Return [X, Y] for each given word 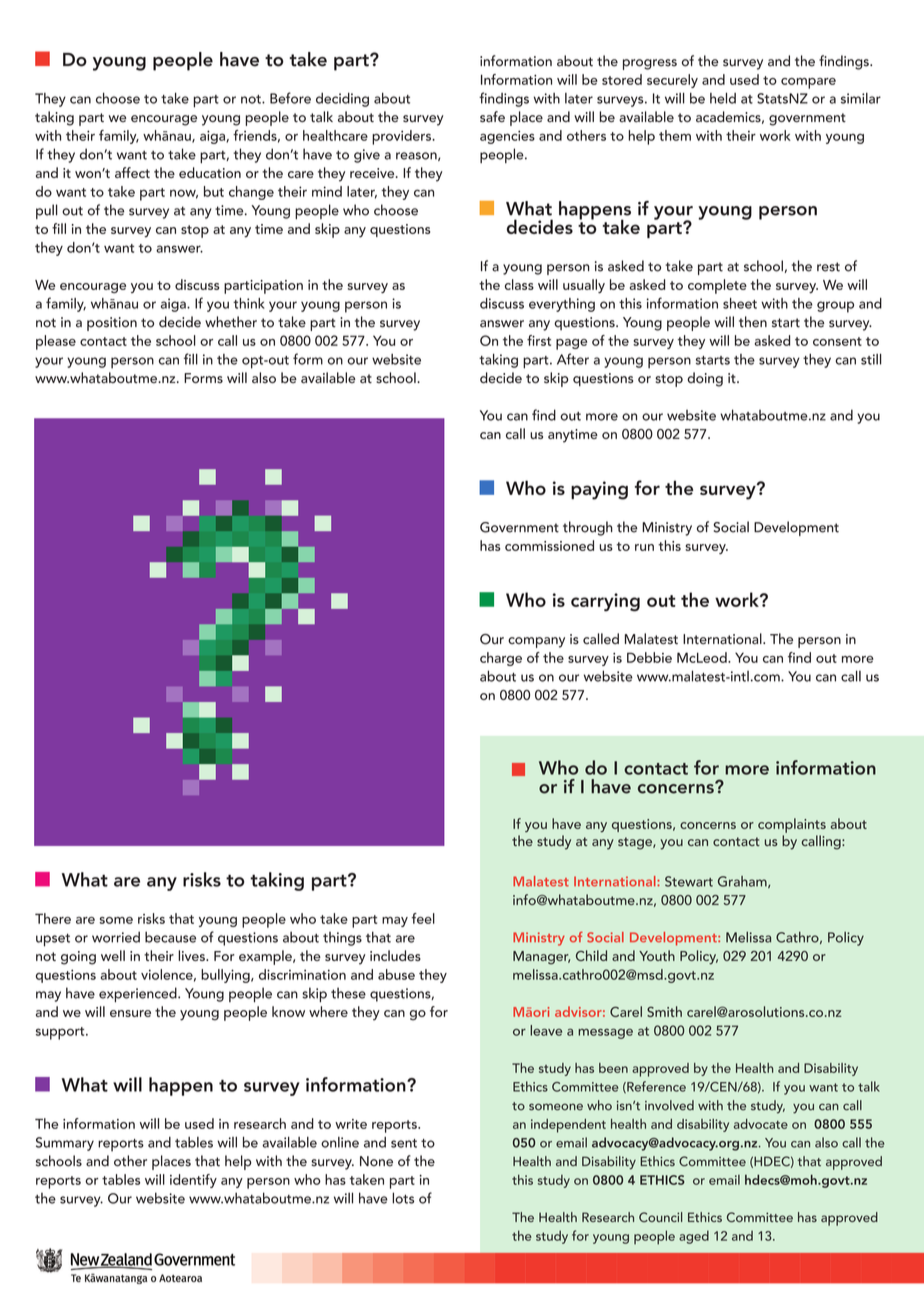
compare [808, 83]
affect [132, 172]
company [536, 642]
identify [193, 1181]
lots [403, 1198]
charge [501, 659]
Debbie [649, 657]
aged [694, 1237]
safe [492, 117]
